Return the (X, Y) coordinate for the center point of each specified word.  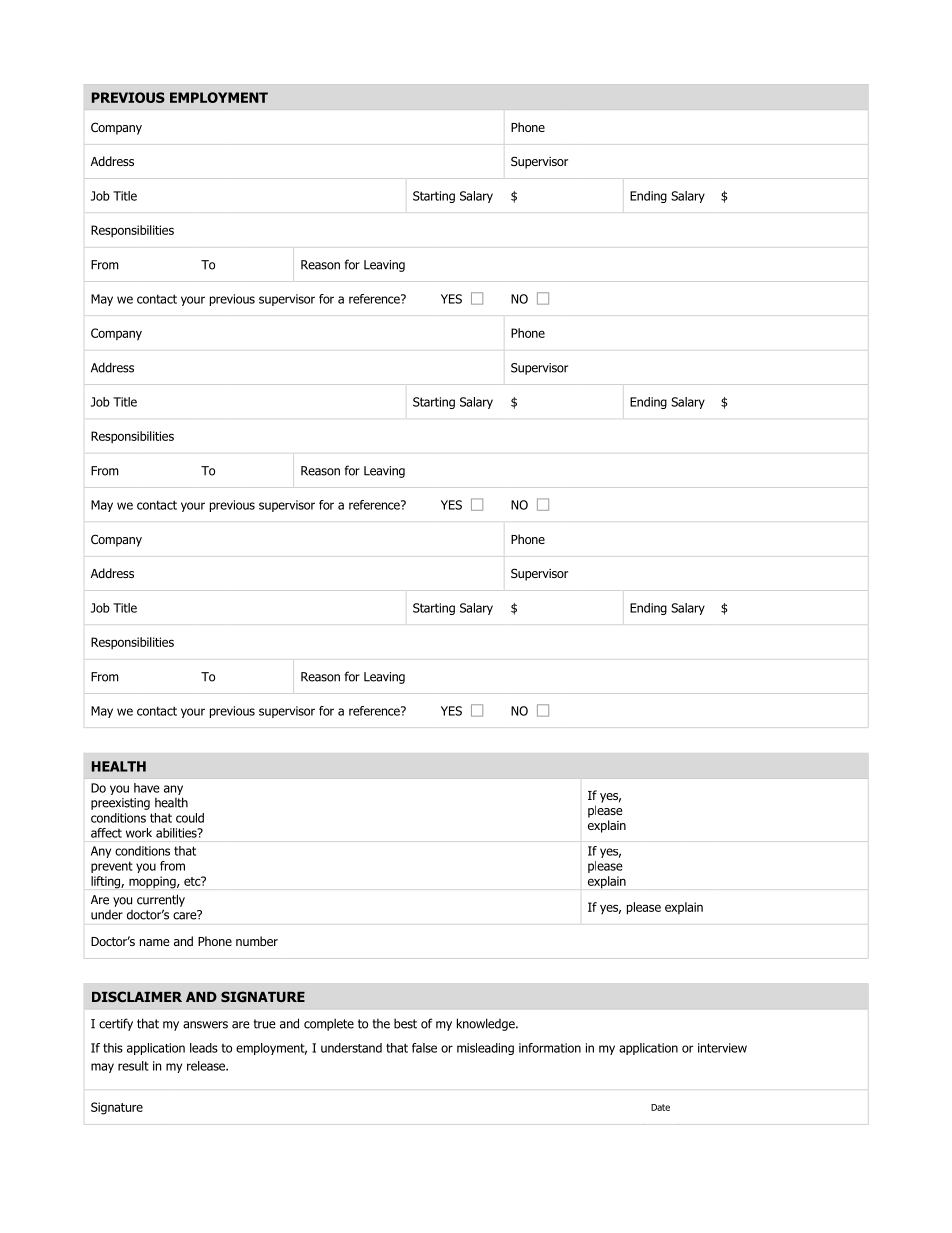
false (424, 1048)
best (405, 1023)
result (133, 1066)
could (190, 818)
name (154, 942)
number (257, 941)
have (147, 788)
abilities (177, 833)
